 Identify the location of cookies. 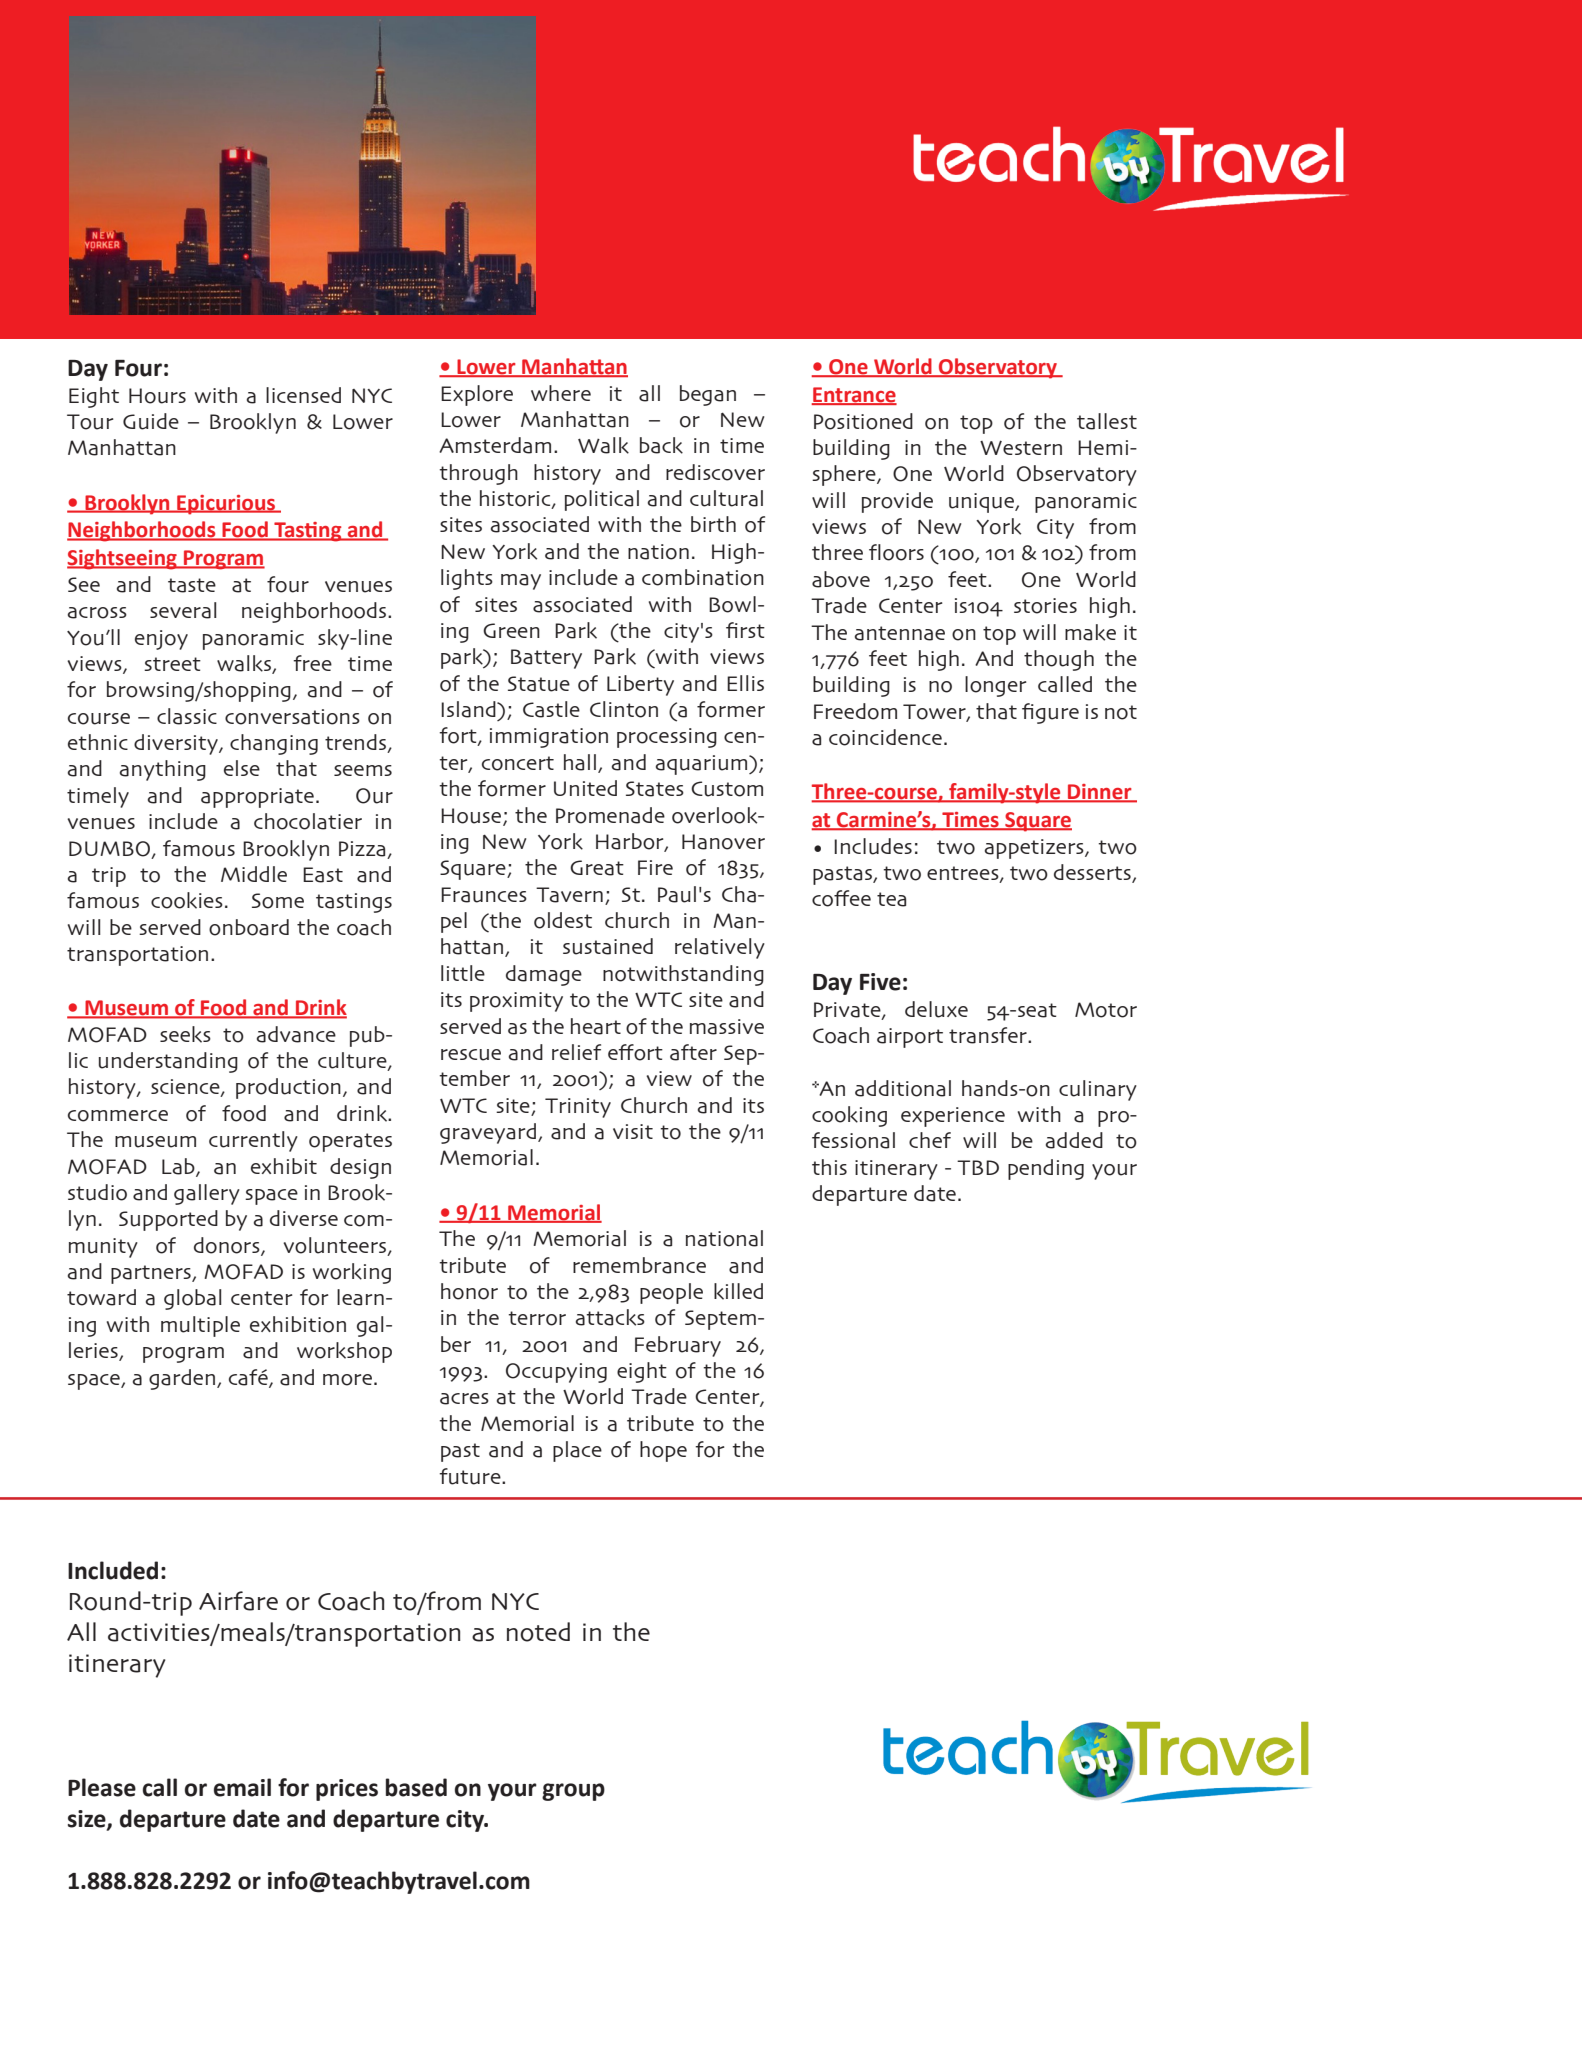
(187, 900).
